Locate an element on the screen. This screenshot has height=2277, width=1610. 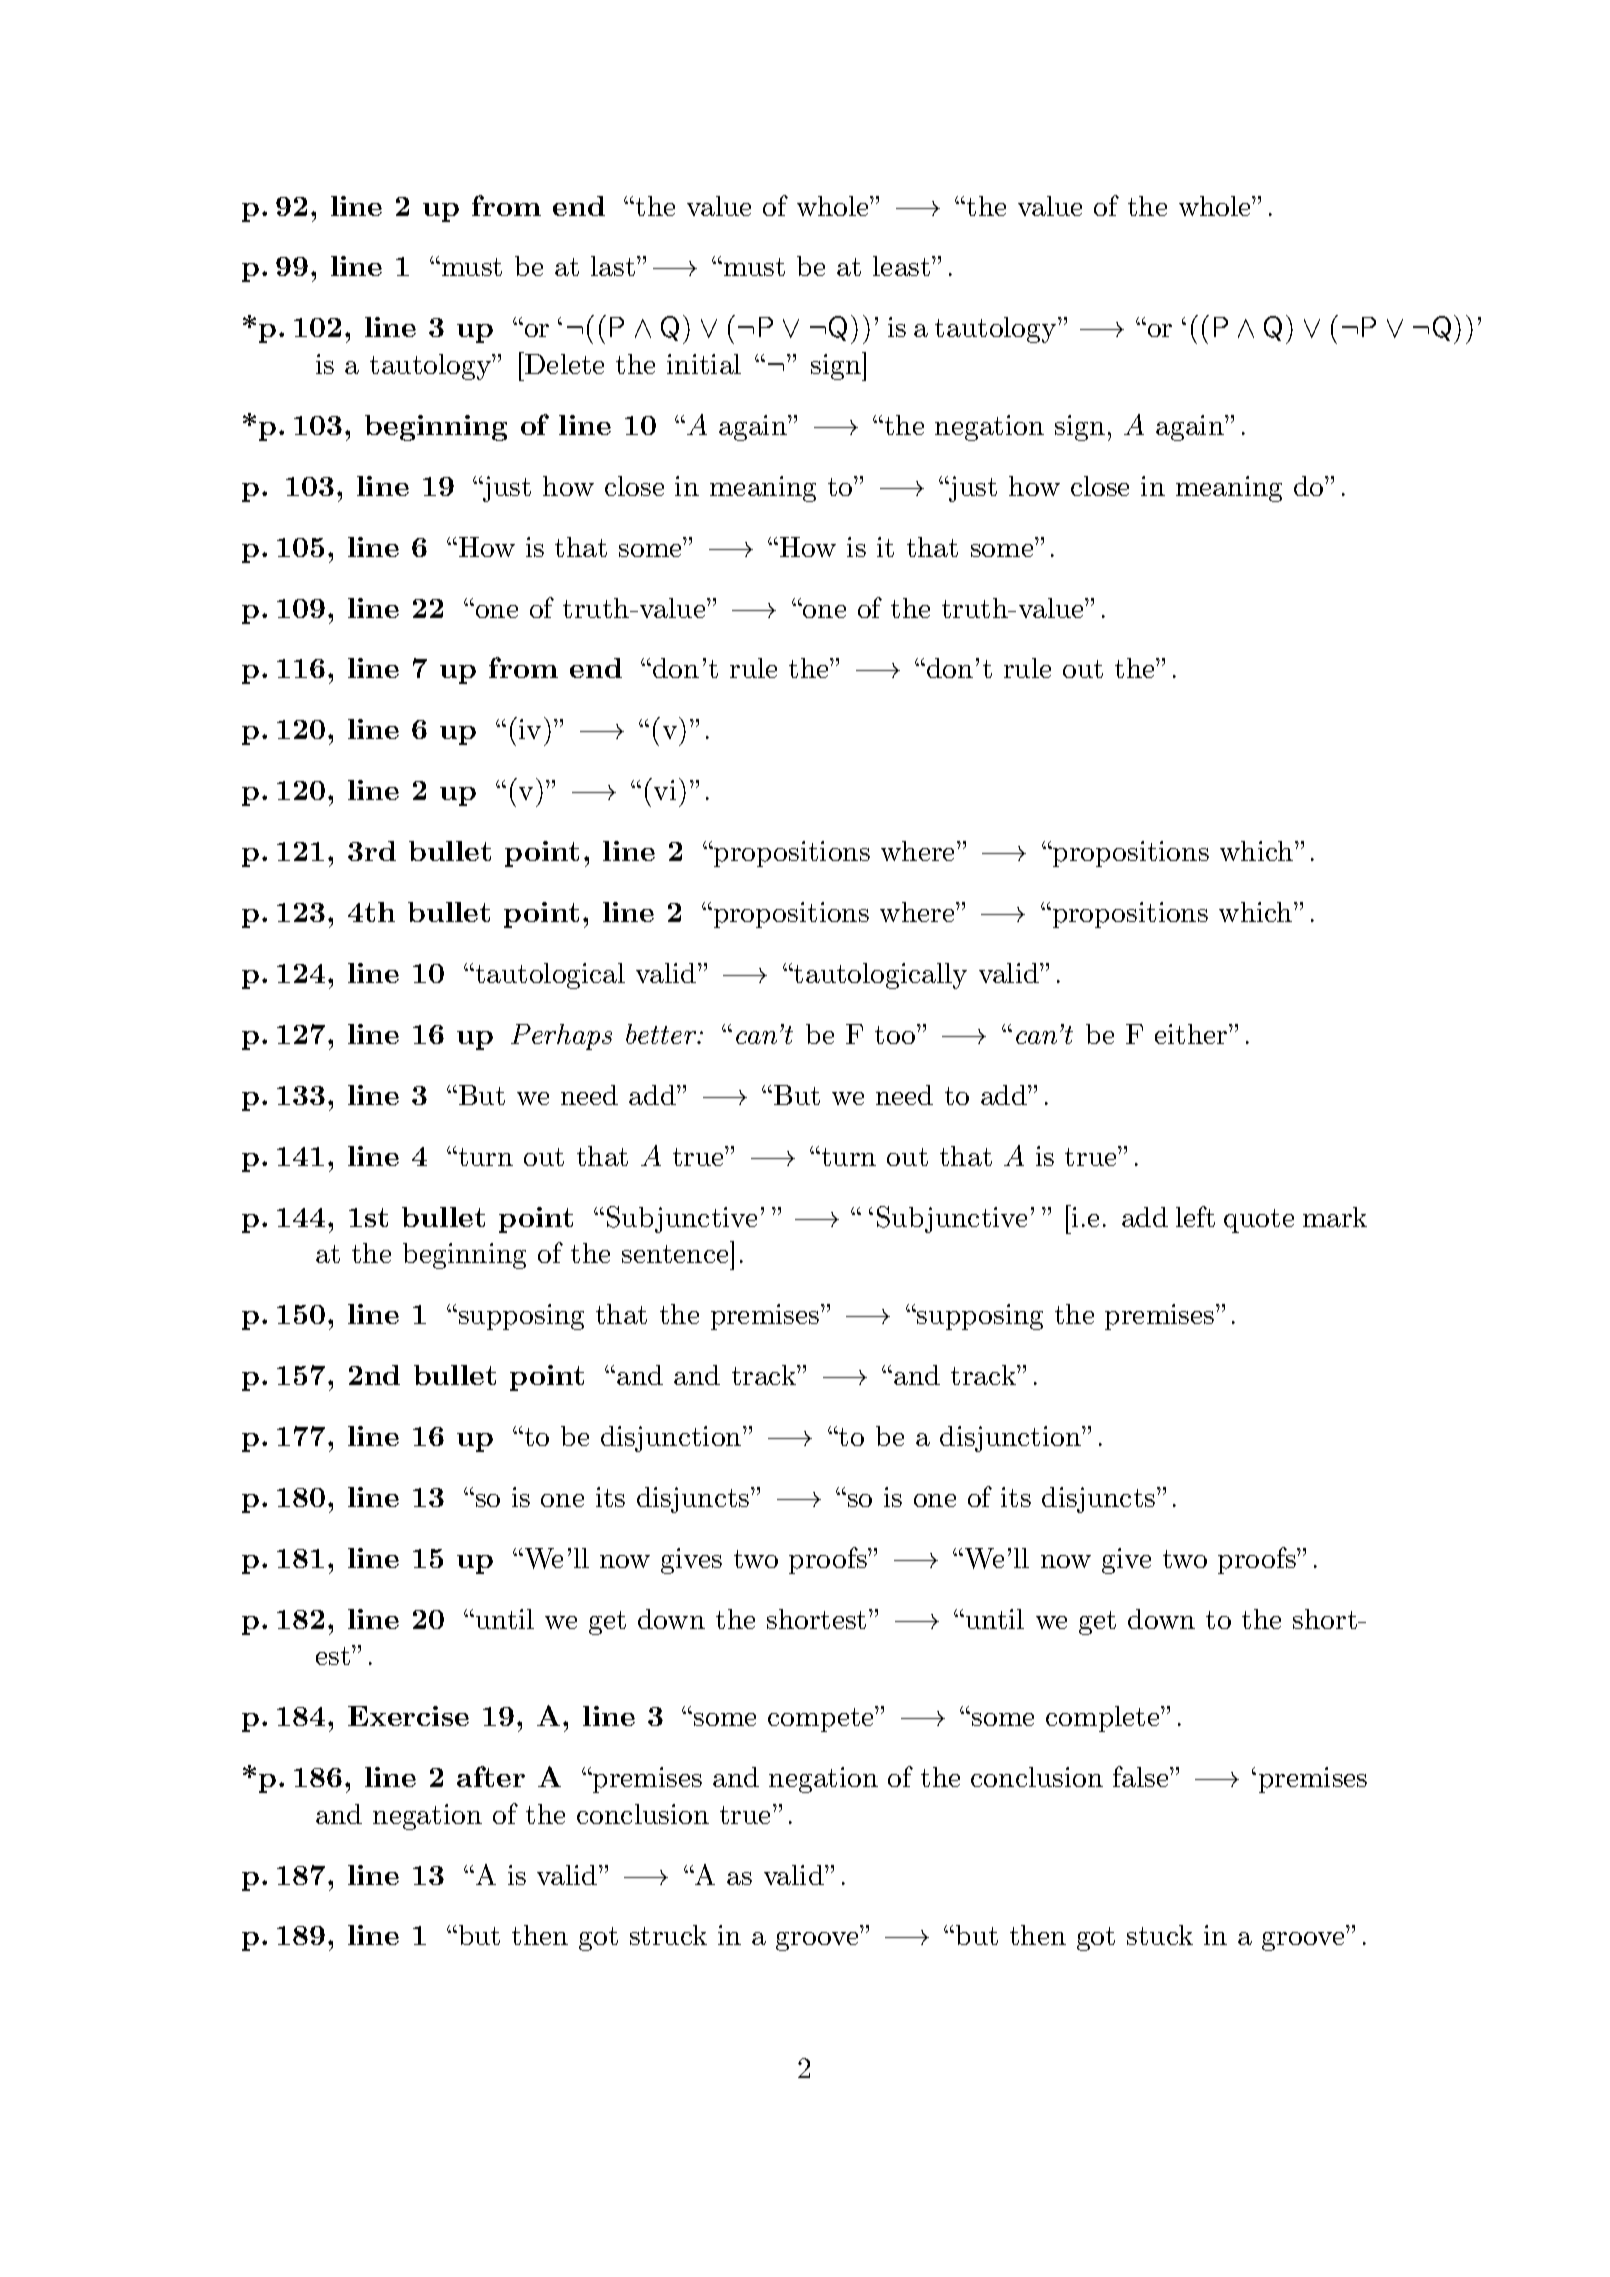
either is located at coordinates (1192, 1034).
